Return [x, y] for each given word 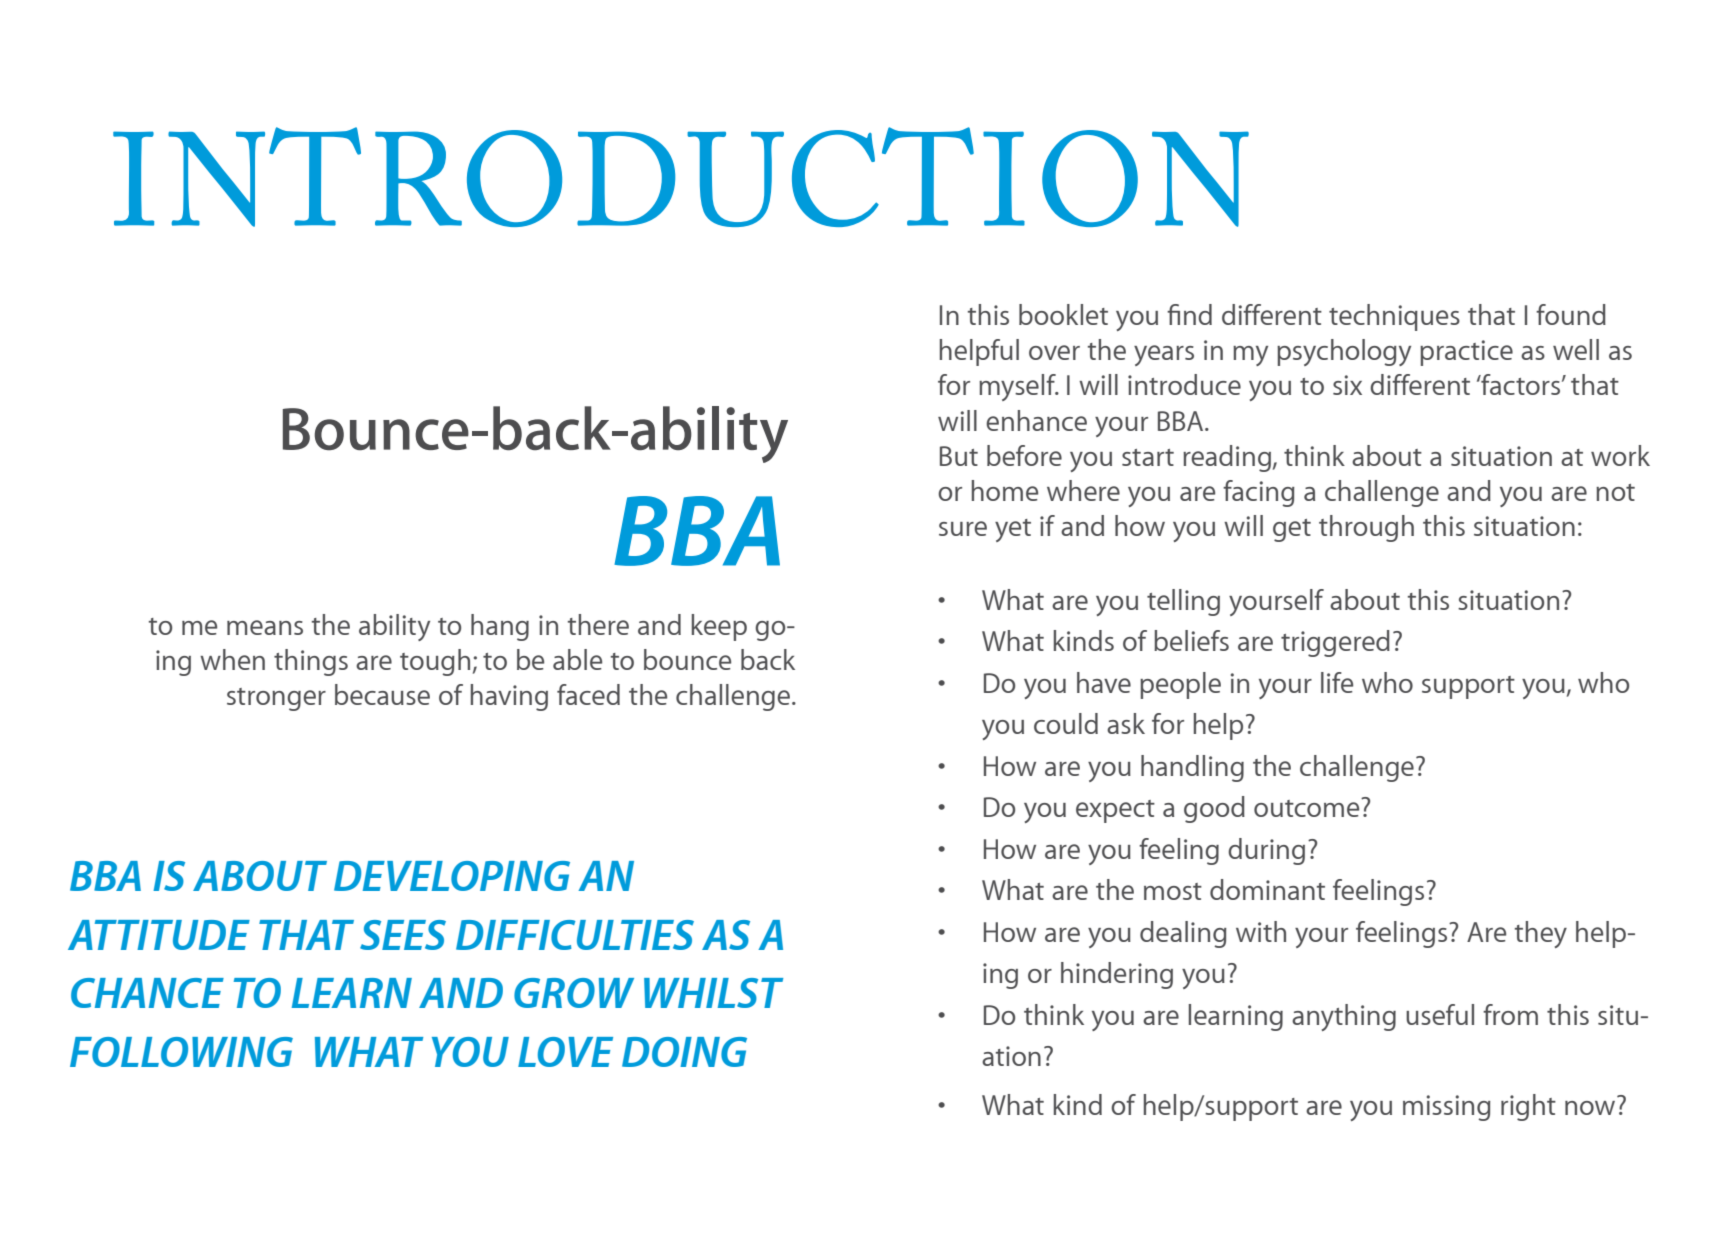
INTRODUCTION [681, 177]
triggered [1335, 643]
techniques [1394, 317]
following [181, 1052]
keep [719, 627]
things [311, 662]
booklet [1063, 314]
